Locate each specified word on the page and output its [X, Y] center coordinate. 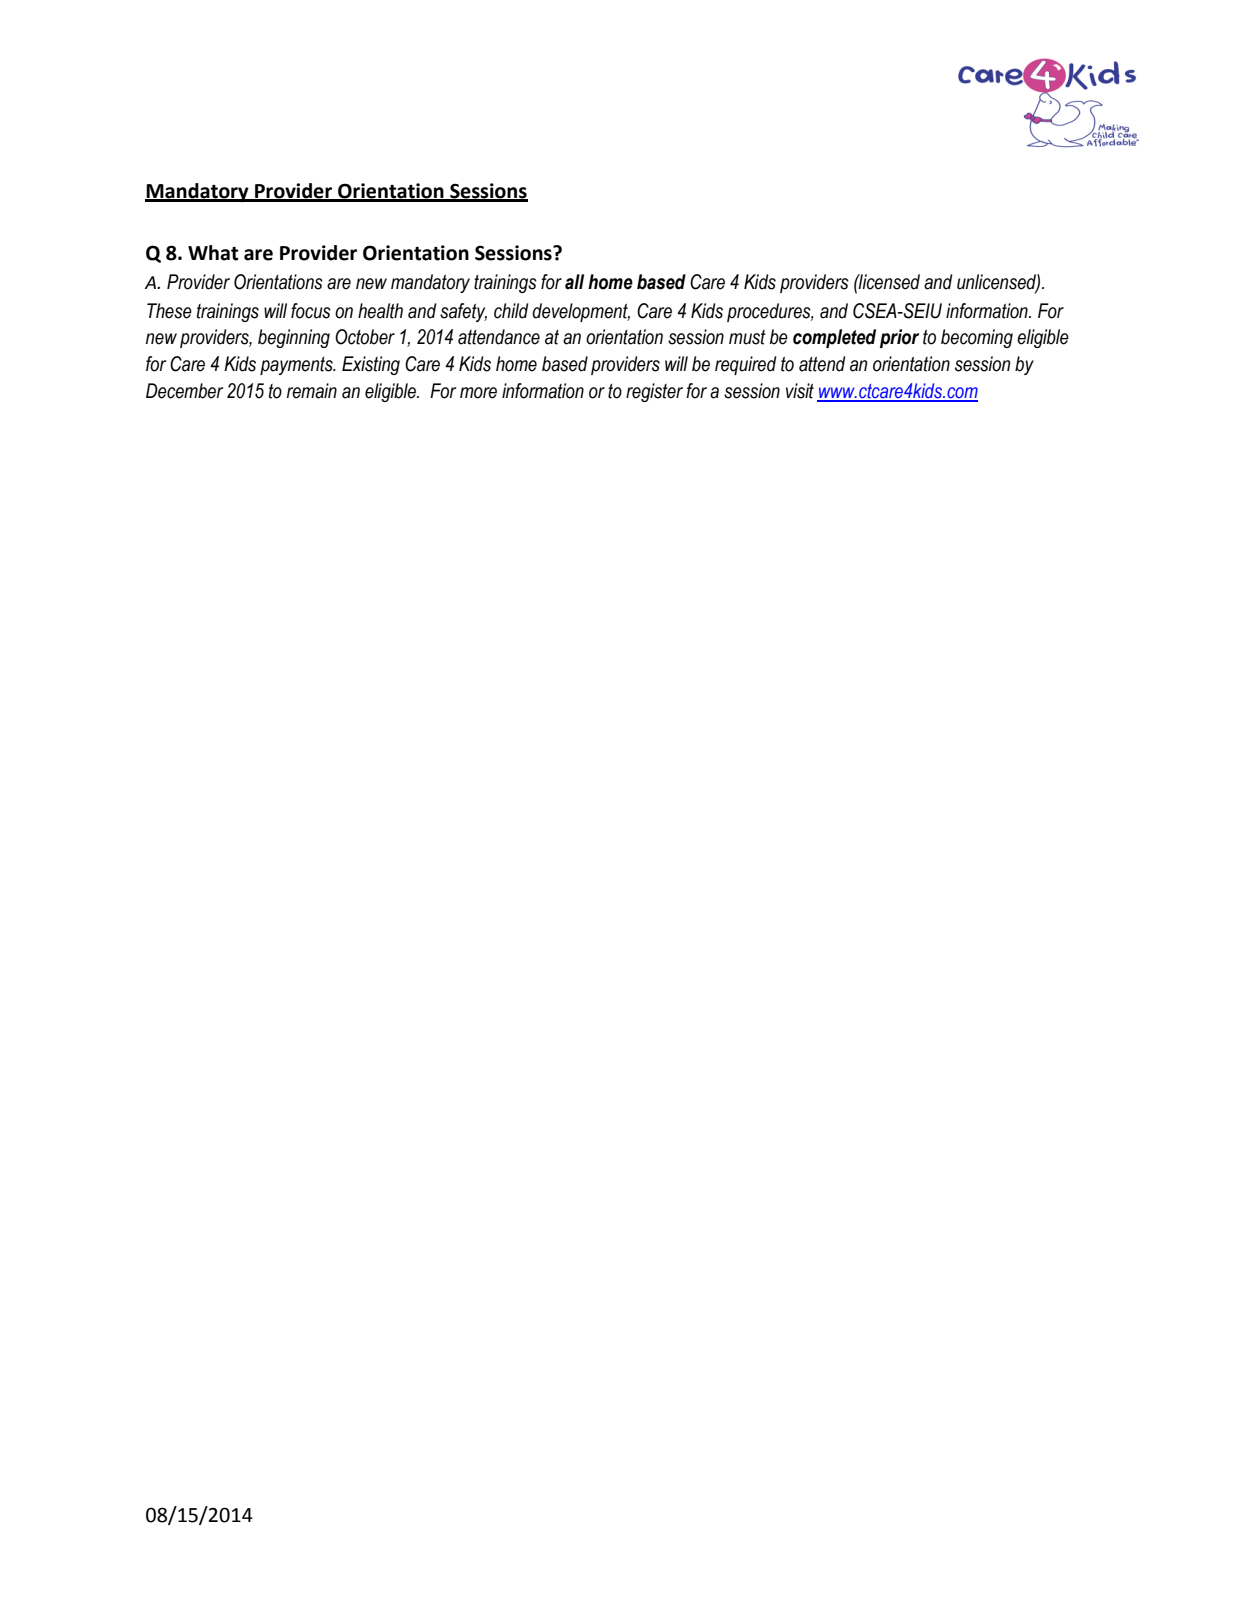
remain [312, 391]
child [511, 311]
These [169, 311]
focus [311, 311]
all [574, 282]
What [213, 253]
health [380, 311]
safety [463, 312]
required [746, 365]
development [581, 312]
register [654, 392]
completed [834, 338]
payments [297, 366]
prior [899, 338]
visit [800, 391]
